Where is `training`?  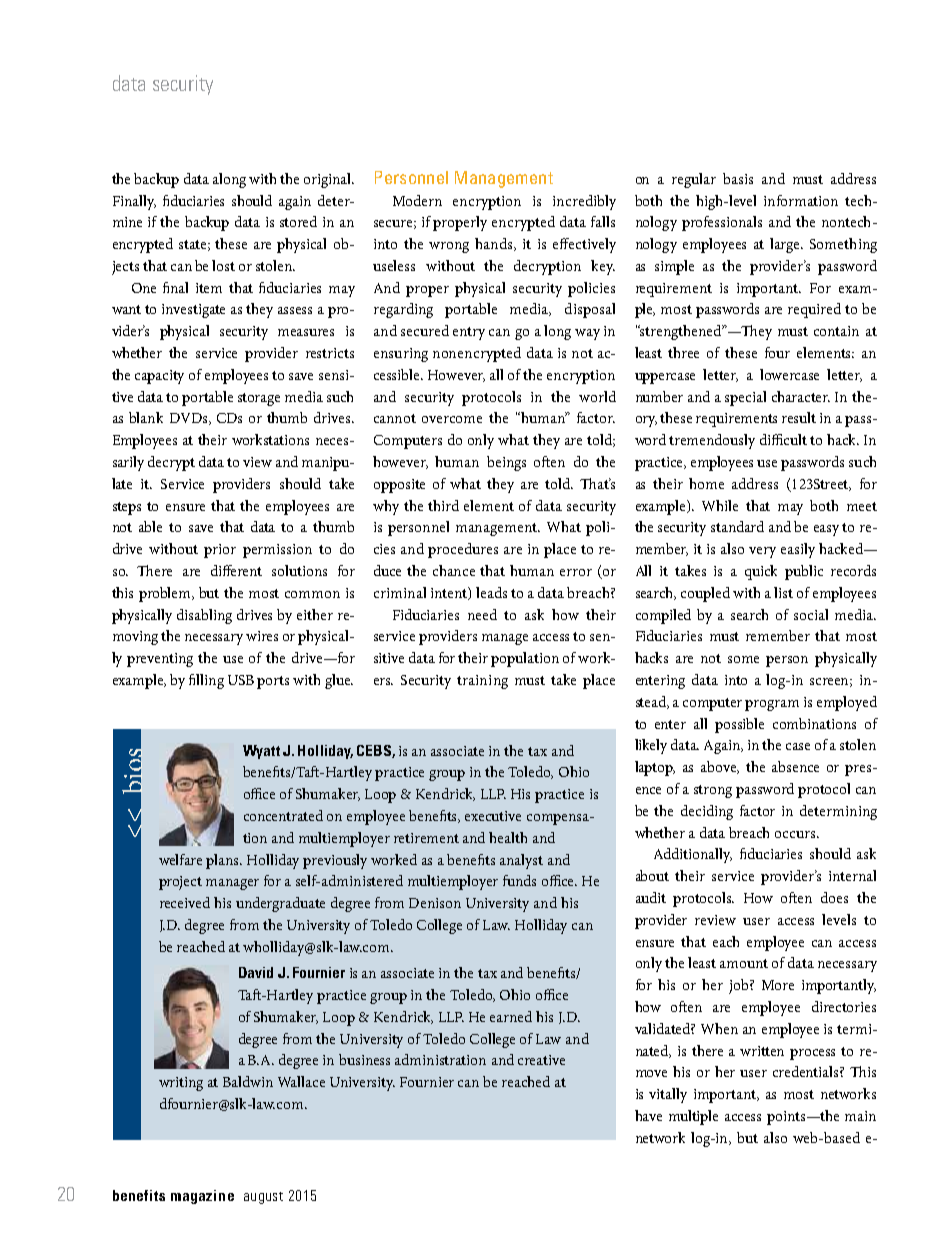
training is located at coordinates (482, 682).
